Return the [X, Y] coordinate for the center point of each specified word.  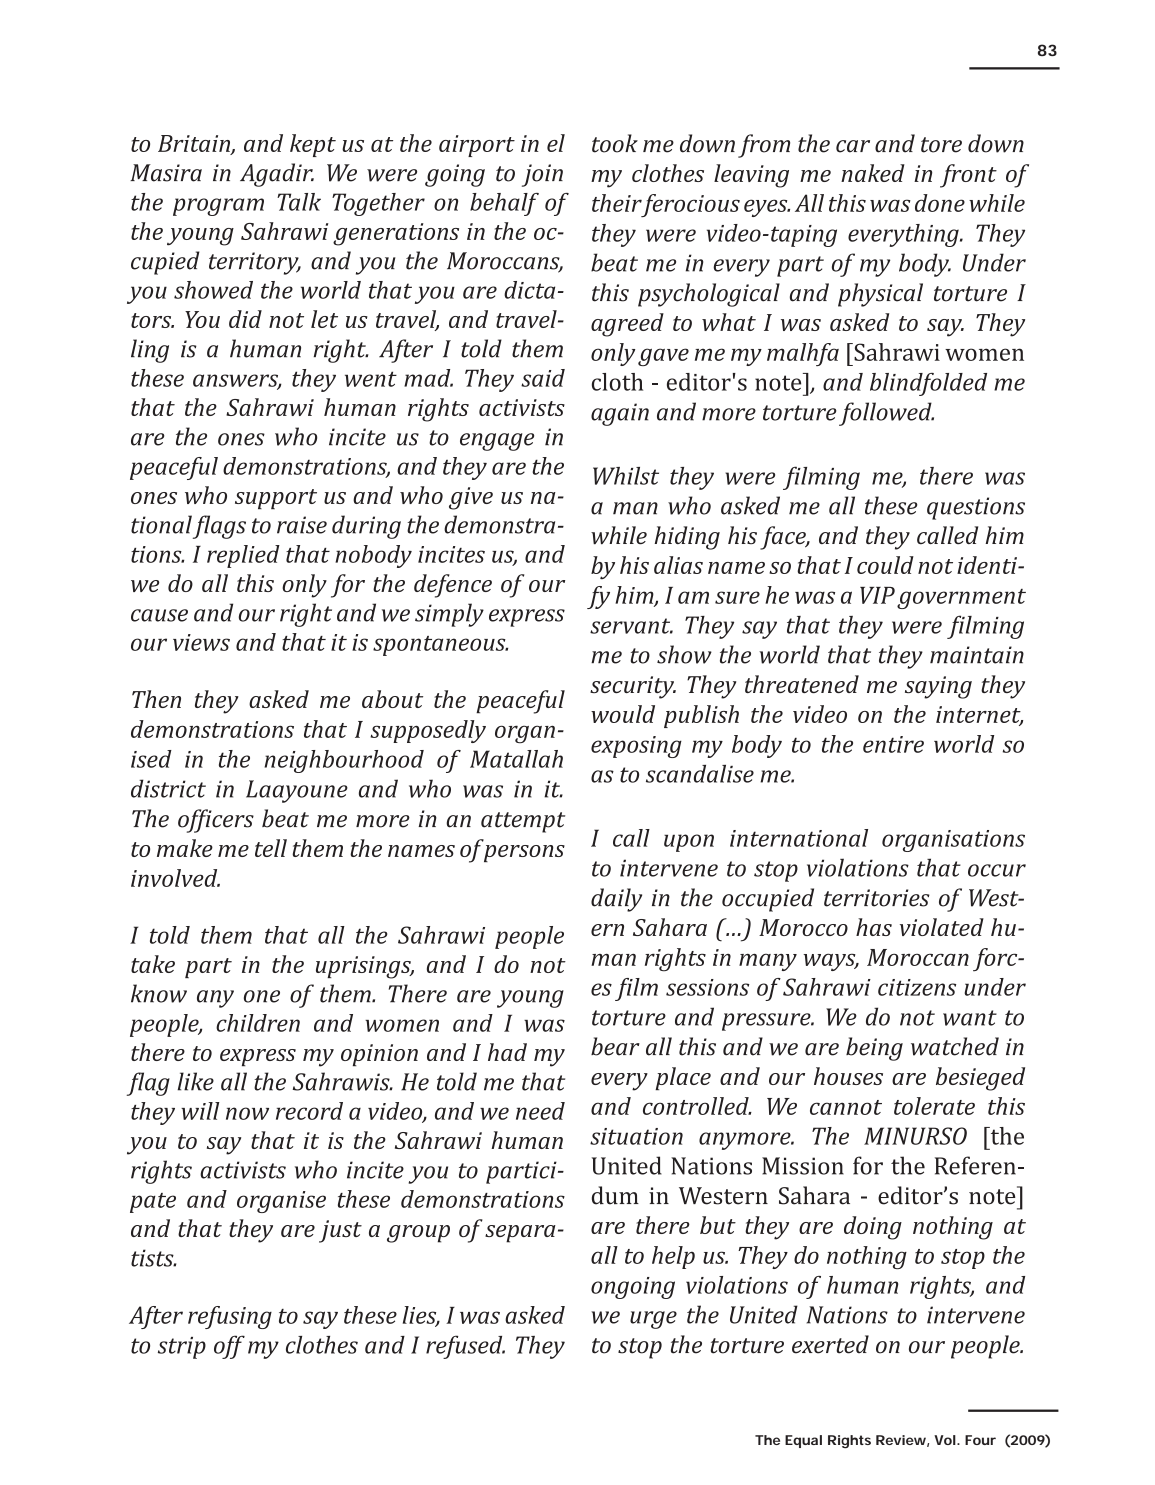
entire [893, 744]
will [200, 1111]
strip [182, 1348]
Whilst [626, 476]
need [540, 1111]
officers [216, 821]
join [542, 175]
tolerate [934, 1106]
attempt [523, 822]
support [276, 499]
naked [873, 173]
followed [886, 414]
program [218, 207]
